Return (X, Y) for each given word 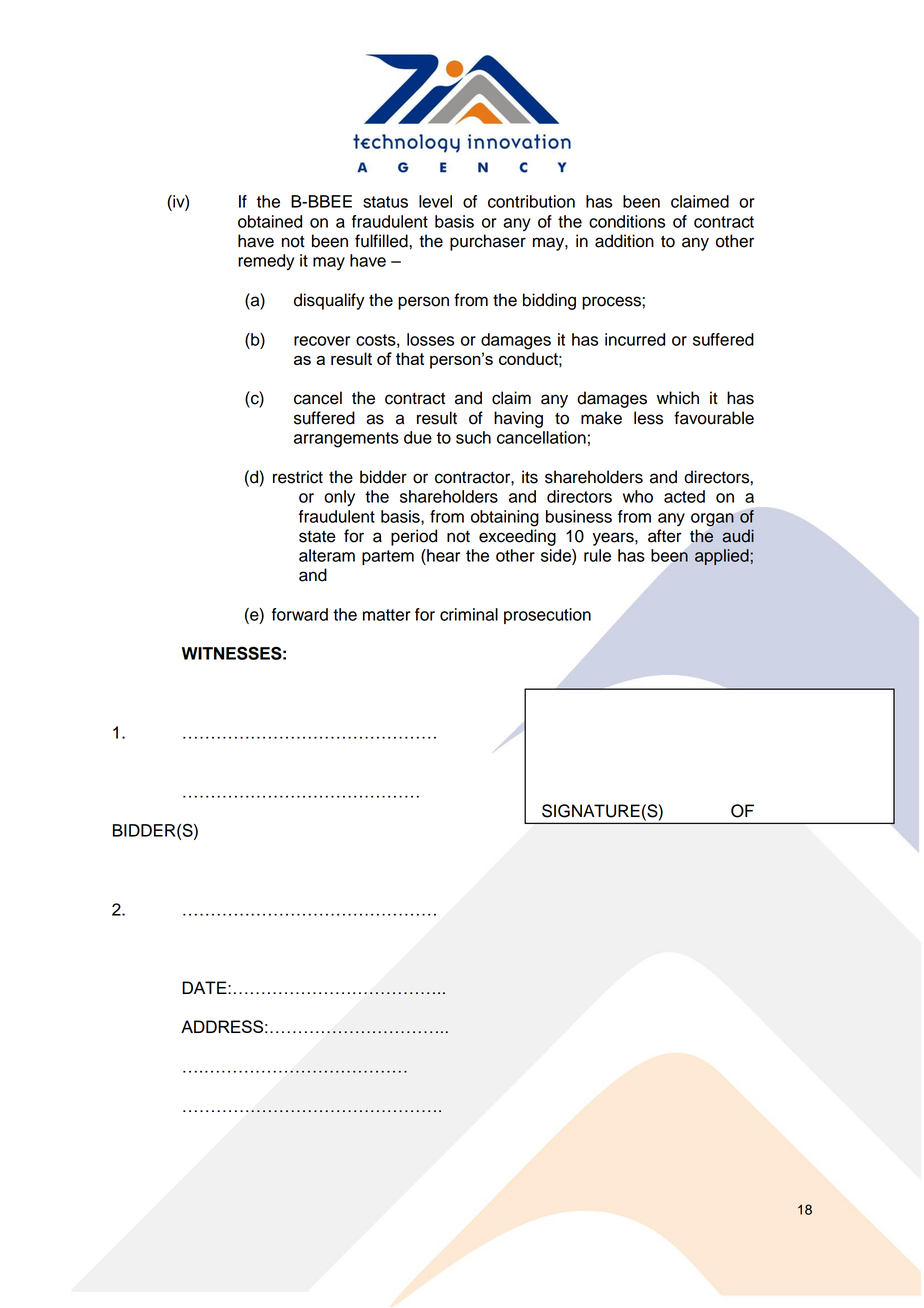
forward (300, 614)
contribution (531, 201)
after (665, 536)
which (678, 398)
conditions (627, 221)
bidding (549, 301)
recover (322, 341)
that (410, 358)
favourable (714, 418)
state (317, 537)
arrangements (346, 440)
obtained (270, 221)
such (473, 437)
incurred (635, 339)
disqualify (329, 301)
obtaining (505, 518)
